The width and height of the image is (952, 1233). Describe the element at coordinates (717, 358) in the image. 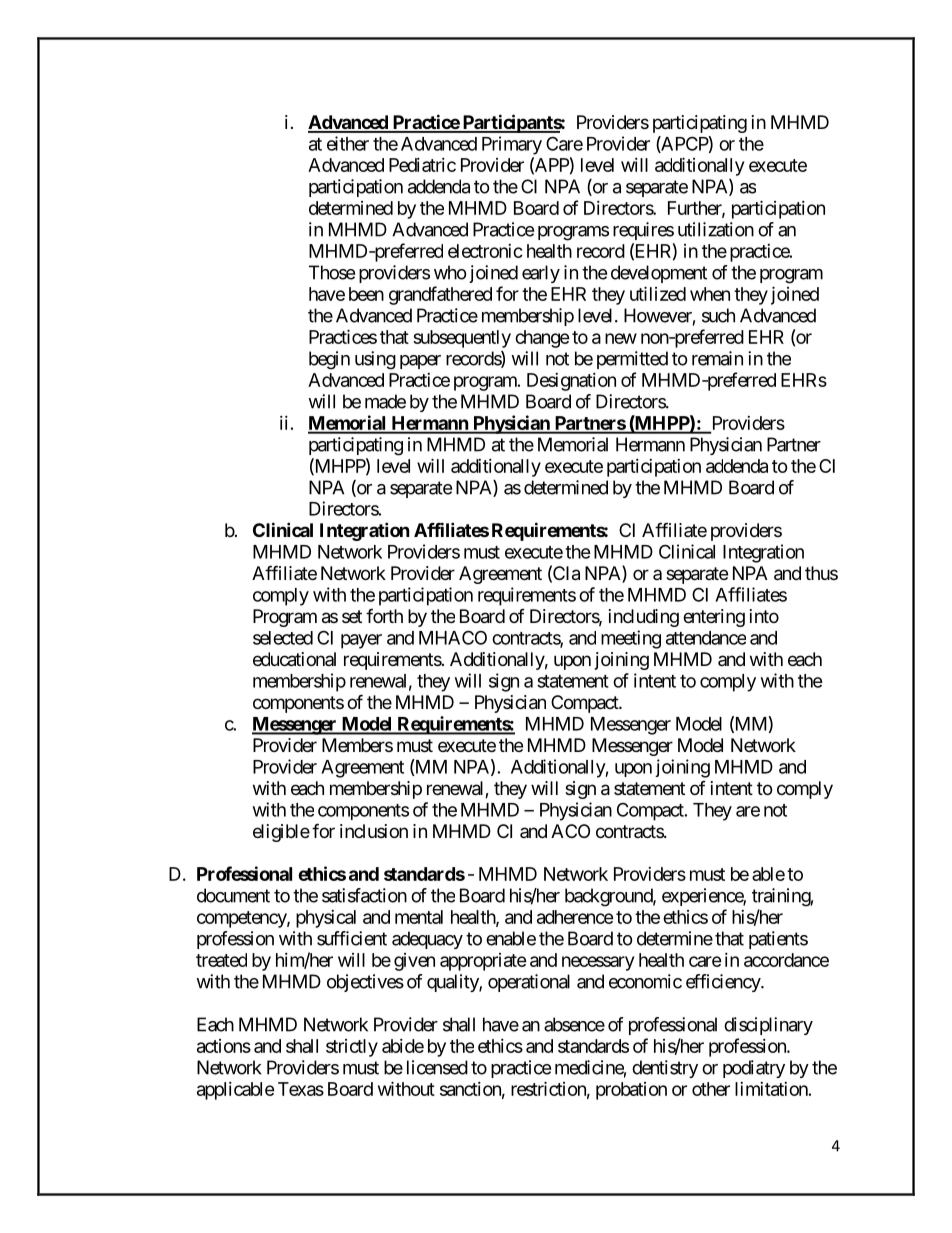

I see `remain` at that location.
